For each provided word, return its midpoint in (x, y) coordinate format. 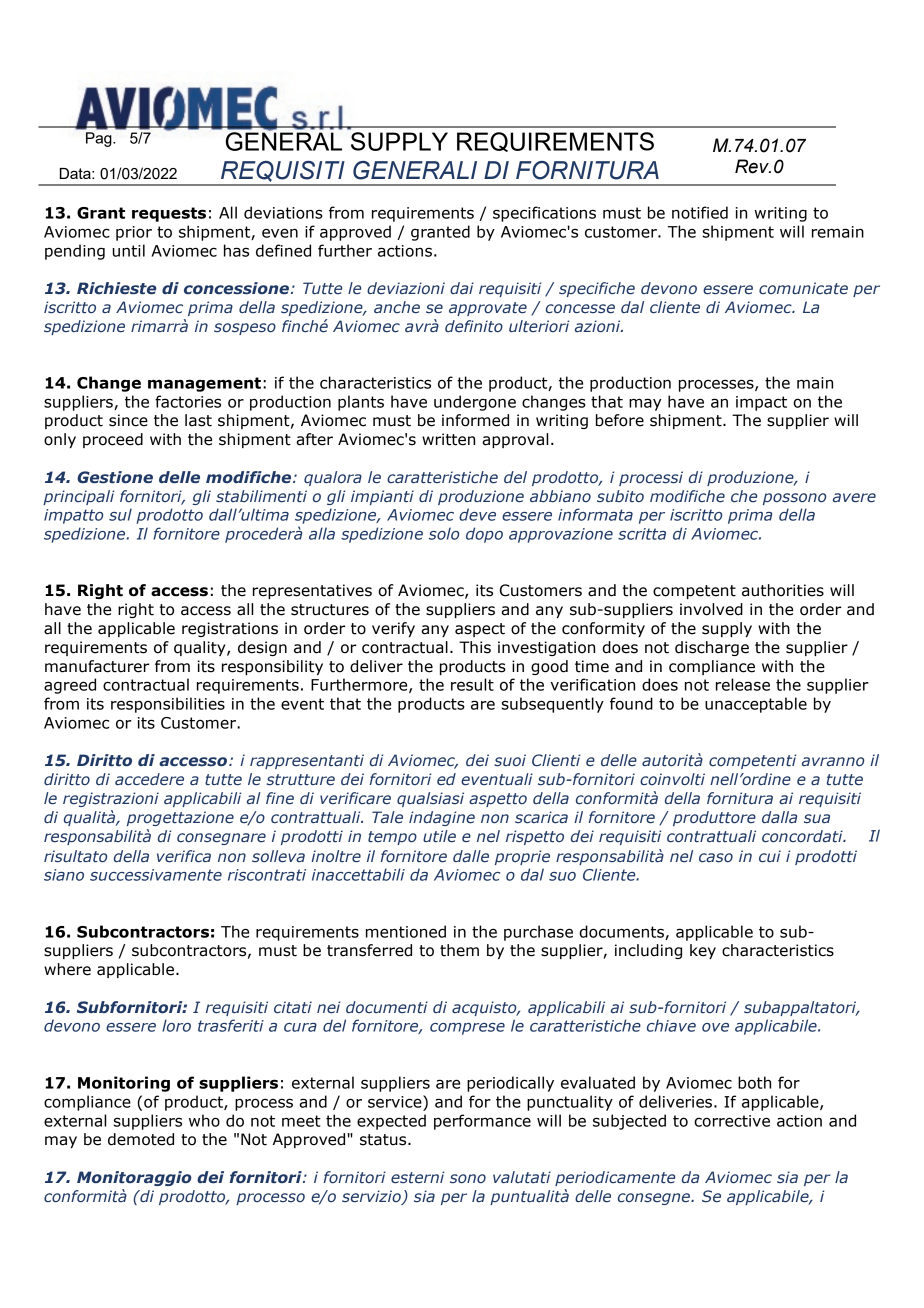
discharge (712, 648)
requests (169, 214)
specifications (544, 214)
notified (700, 212)
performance (482, 1122)
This (475, 647)
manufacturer (97, 666)
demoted (141, 1139)
